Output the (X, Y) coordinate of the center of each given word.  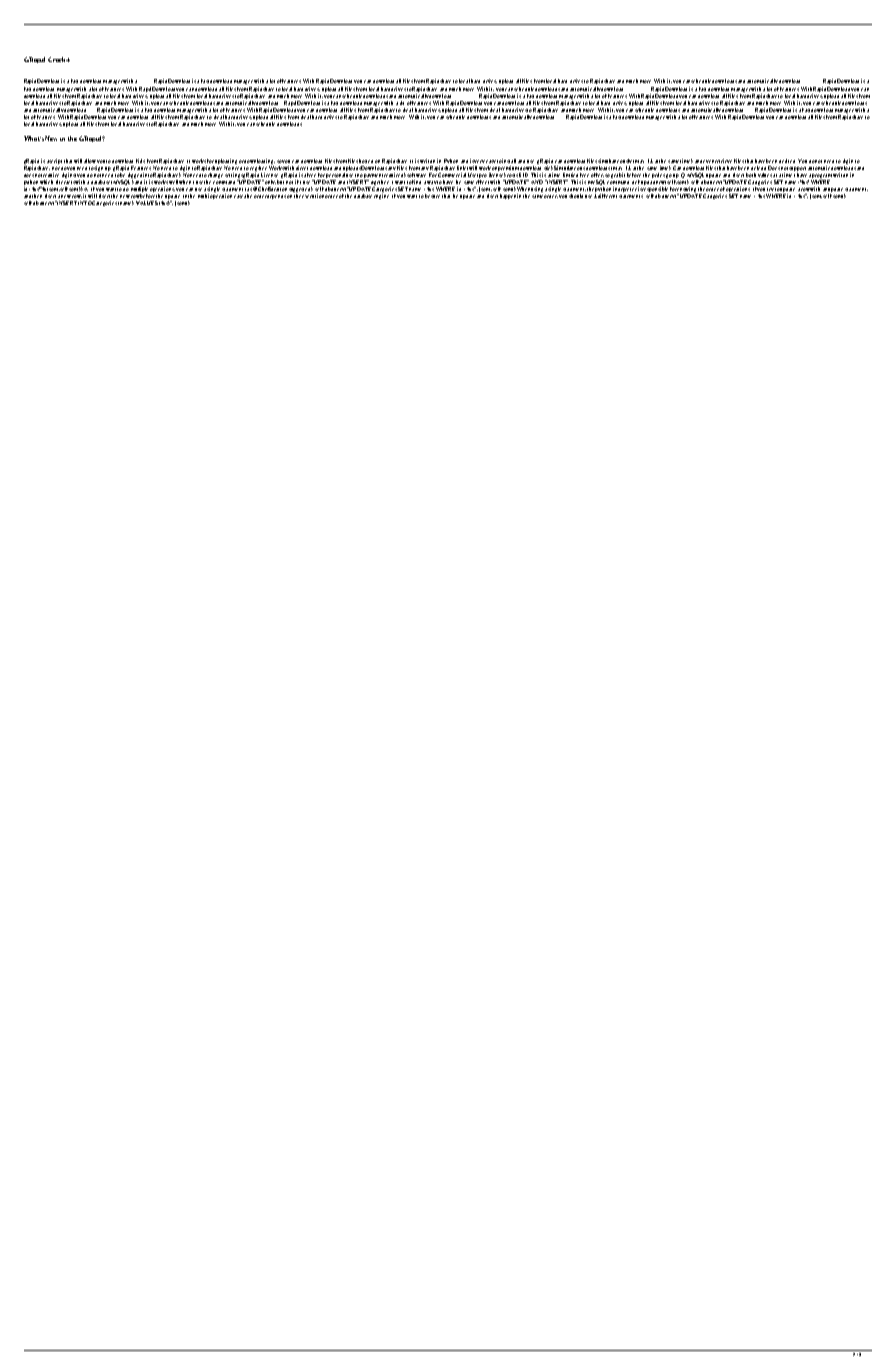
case (239, 196)
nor (56, 168)
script (55, 161)
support (797, 169)
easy (491, 161)
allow (90, 161)
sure (435, 196)
